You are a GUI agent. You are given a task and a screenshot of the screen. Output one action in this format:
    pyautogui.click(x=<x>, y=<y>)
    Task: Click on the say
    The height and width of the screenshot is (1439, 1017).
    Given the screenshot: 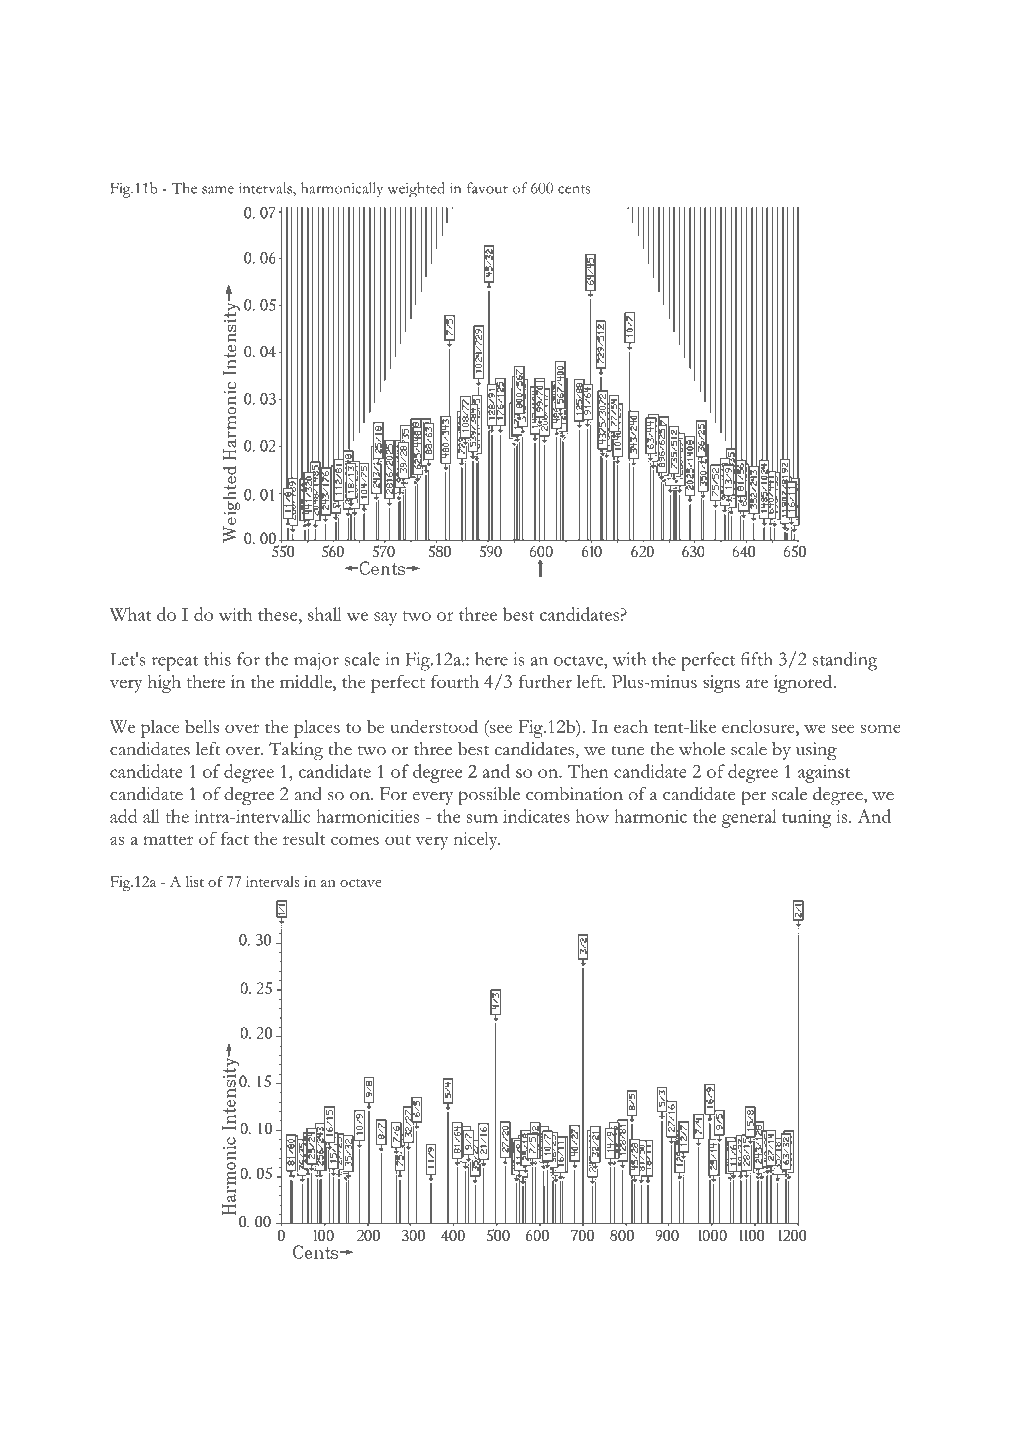 What is the action you would take?
    pyautogui.click(x=385, y=619)
